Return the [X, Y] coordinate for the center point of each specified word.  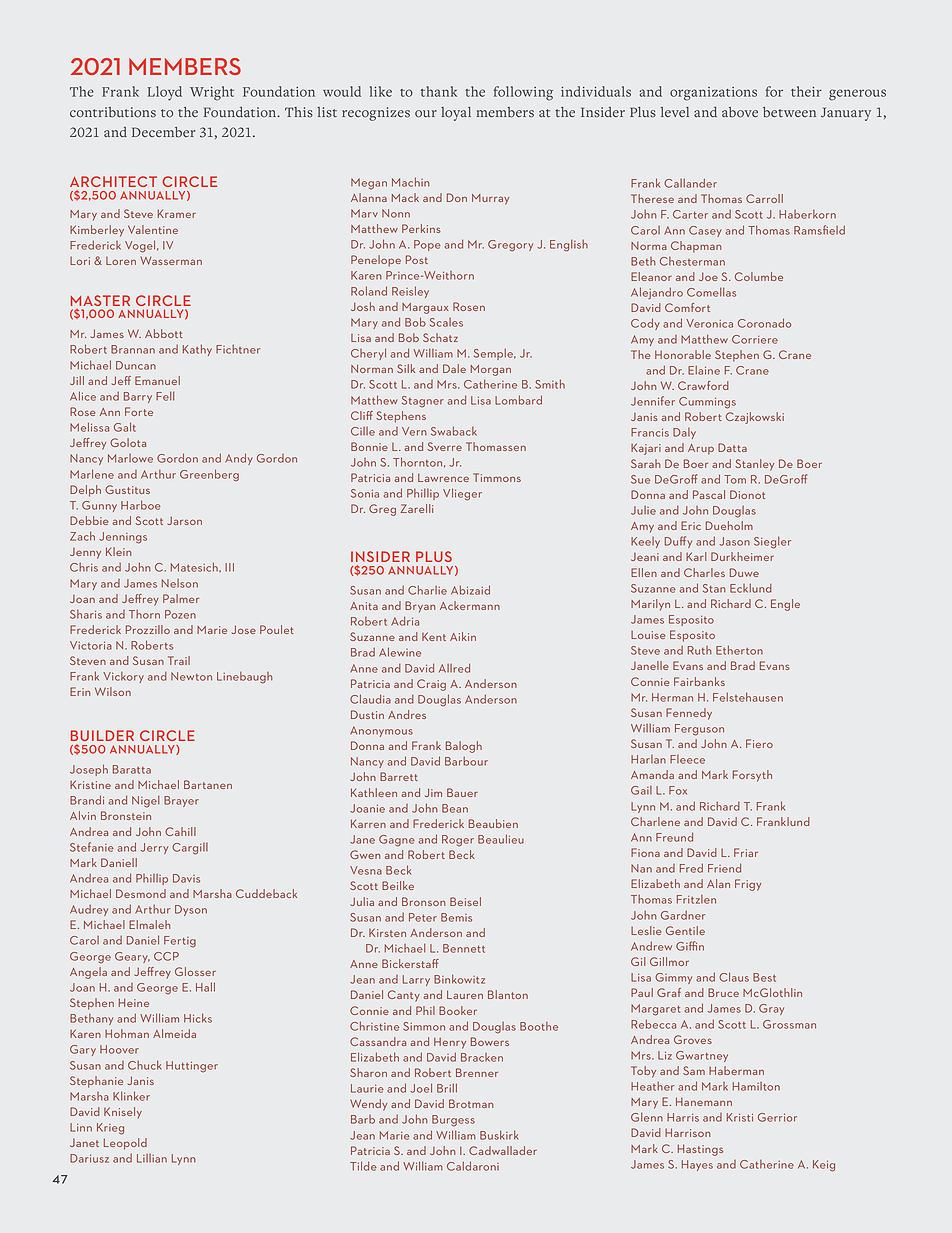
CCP [166, 956]
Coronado [764, 323]
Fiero [759, 743]
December [163, 132]
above [740, 112]
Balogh [464, 747]
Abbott [164, 333]
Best [764, 977]
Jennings [123, 538]
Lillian [152, 1158]
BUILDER [102, 735]
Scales [446, 322]
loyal [456, 114]
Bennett [464, 948]
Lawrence [443, 478]
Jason [734, 541]
